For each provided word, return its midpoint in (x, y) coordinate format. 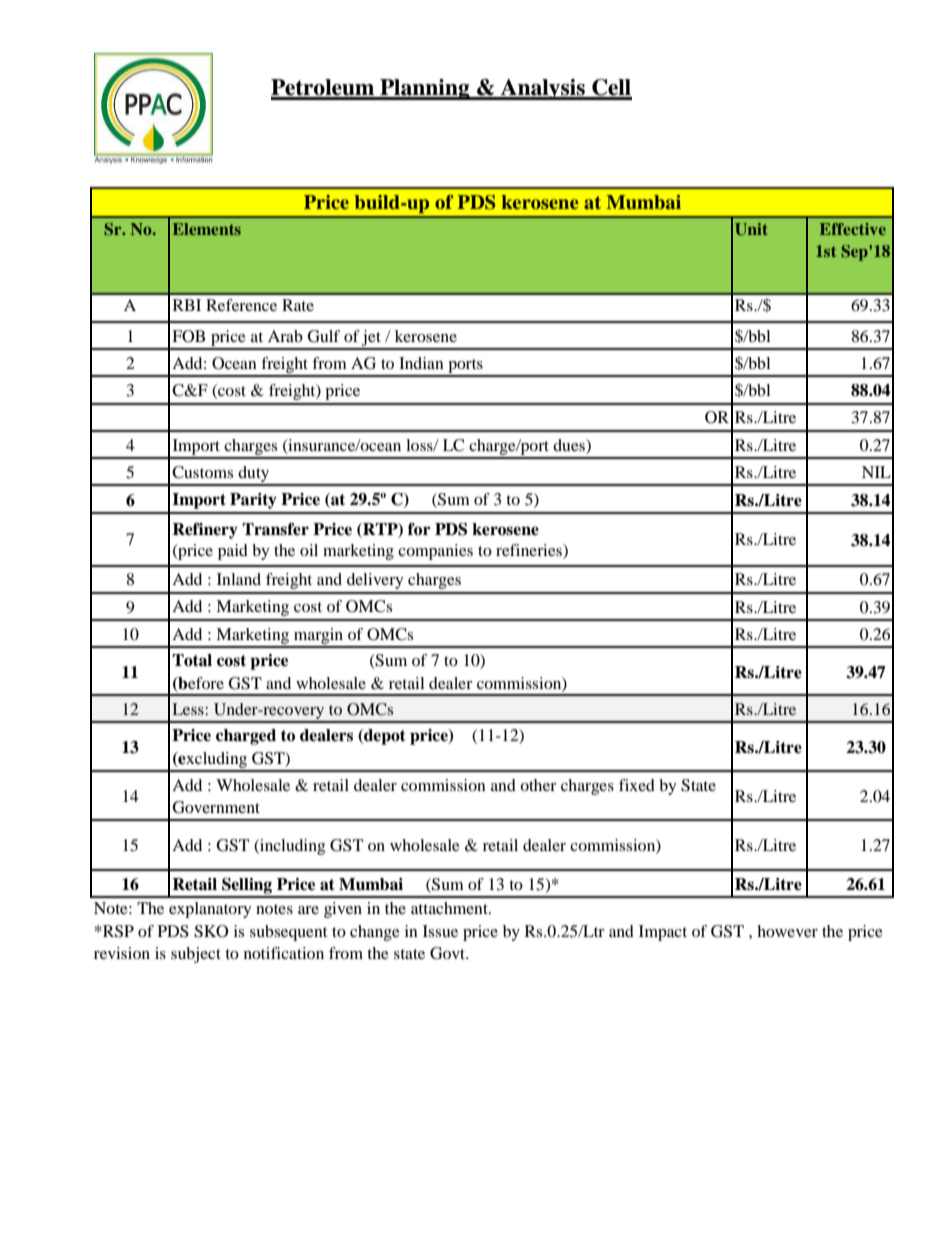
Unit (751, 229)
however (787, 931)
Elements (207, 229)
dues (570, 445)
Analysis (543, 89)
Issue (440, 931)
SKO (211, 931)
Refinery (205, 531)
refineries (530, 551)
